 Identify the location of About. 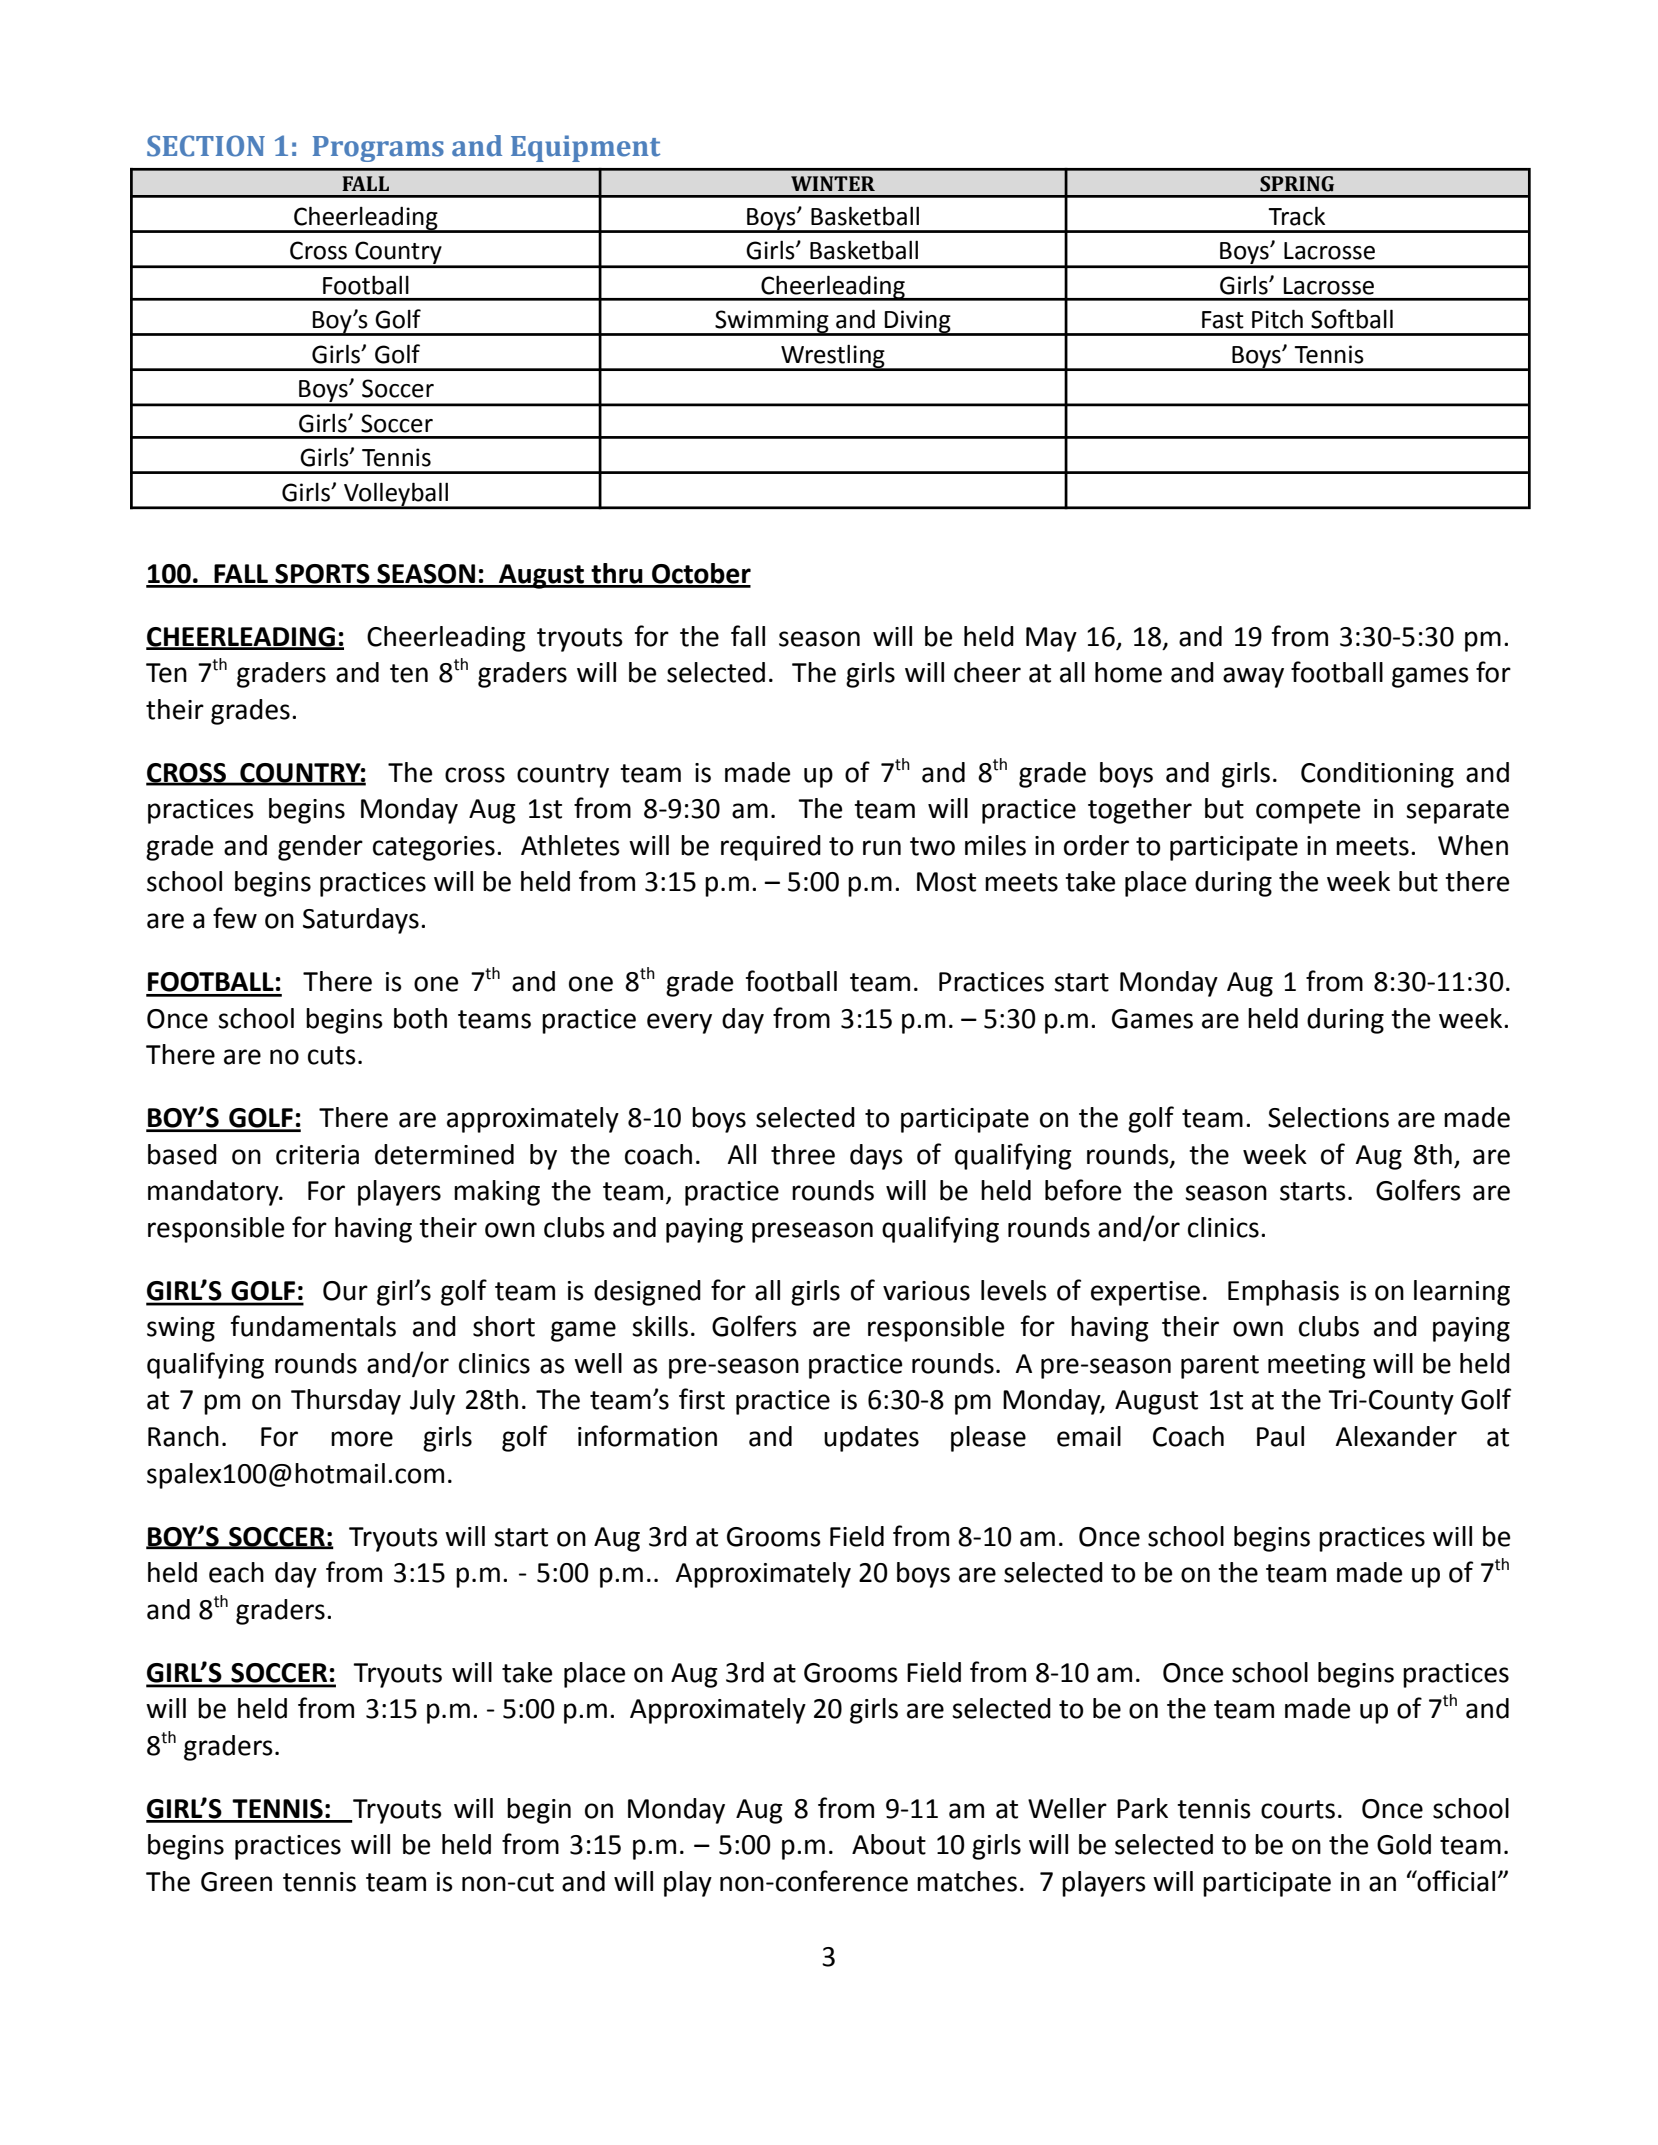
(889, 1844).
